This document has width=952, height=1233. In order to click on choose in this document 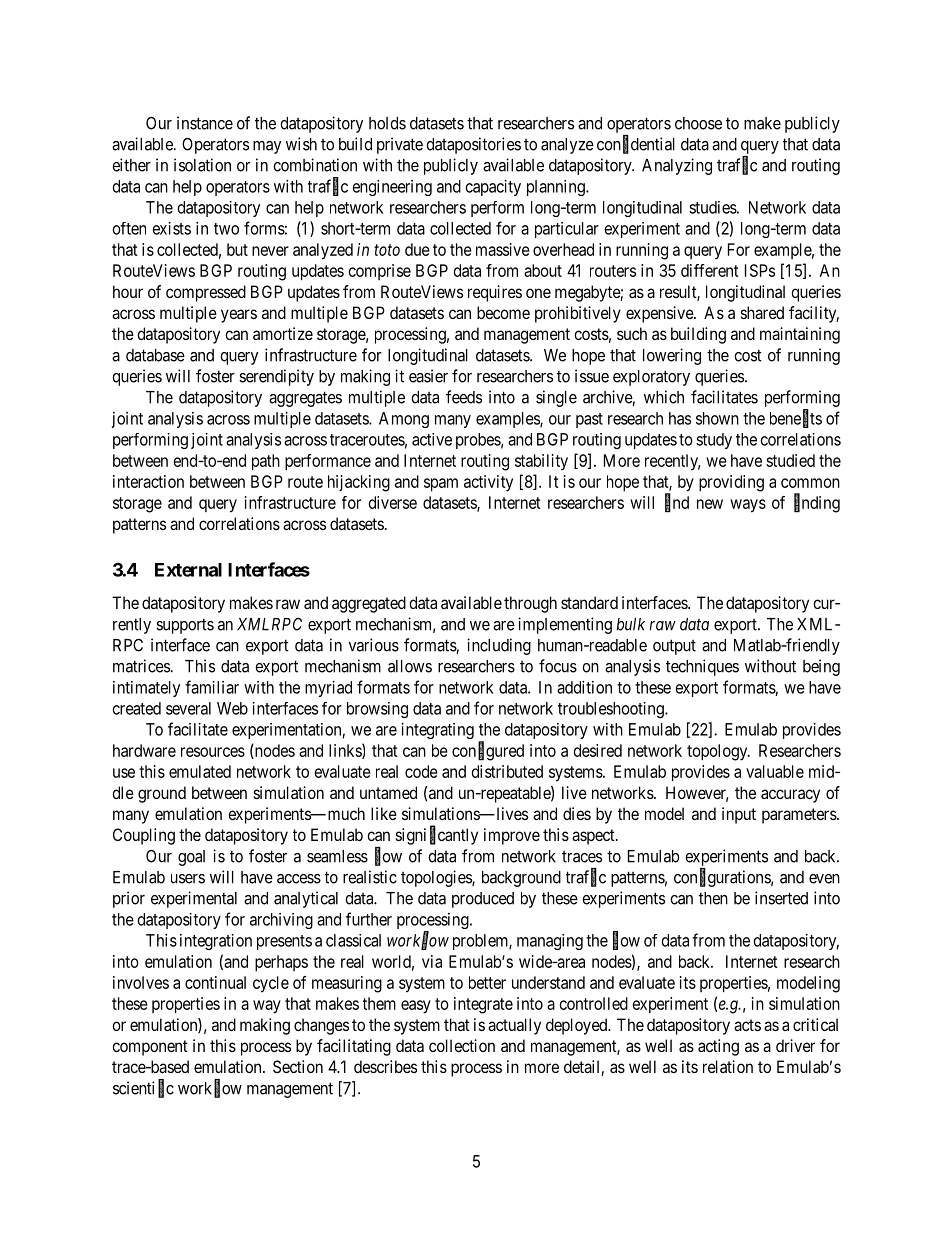, I will do `click(698, 123)`.
